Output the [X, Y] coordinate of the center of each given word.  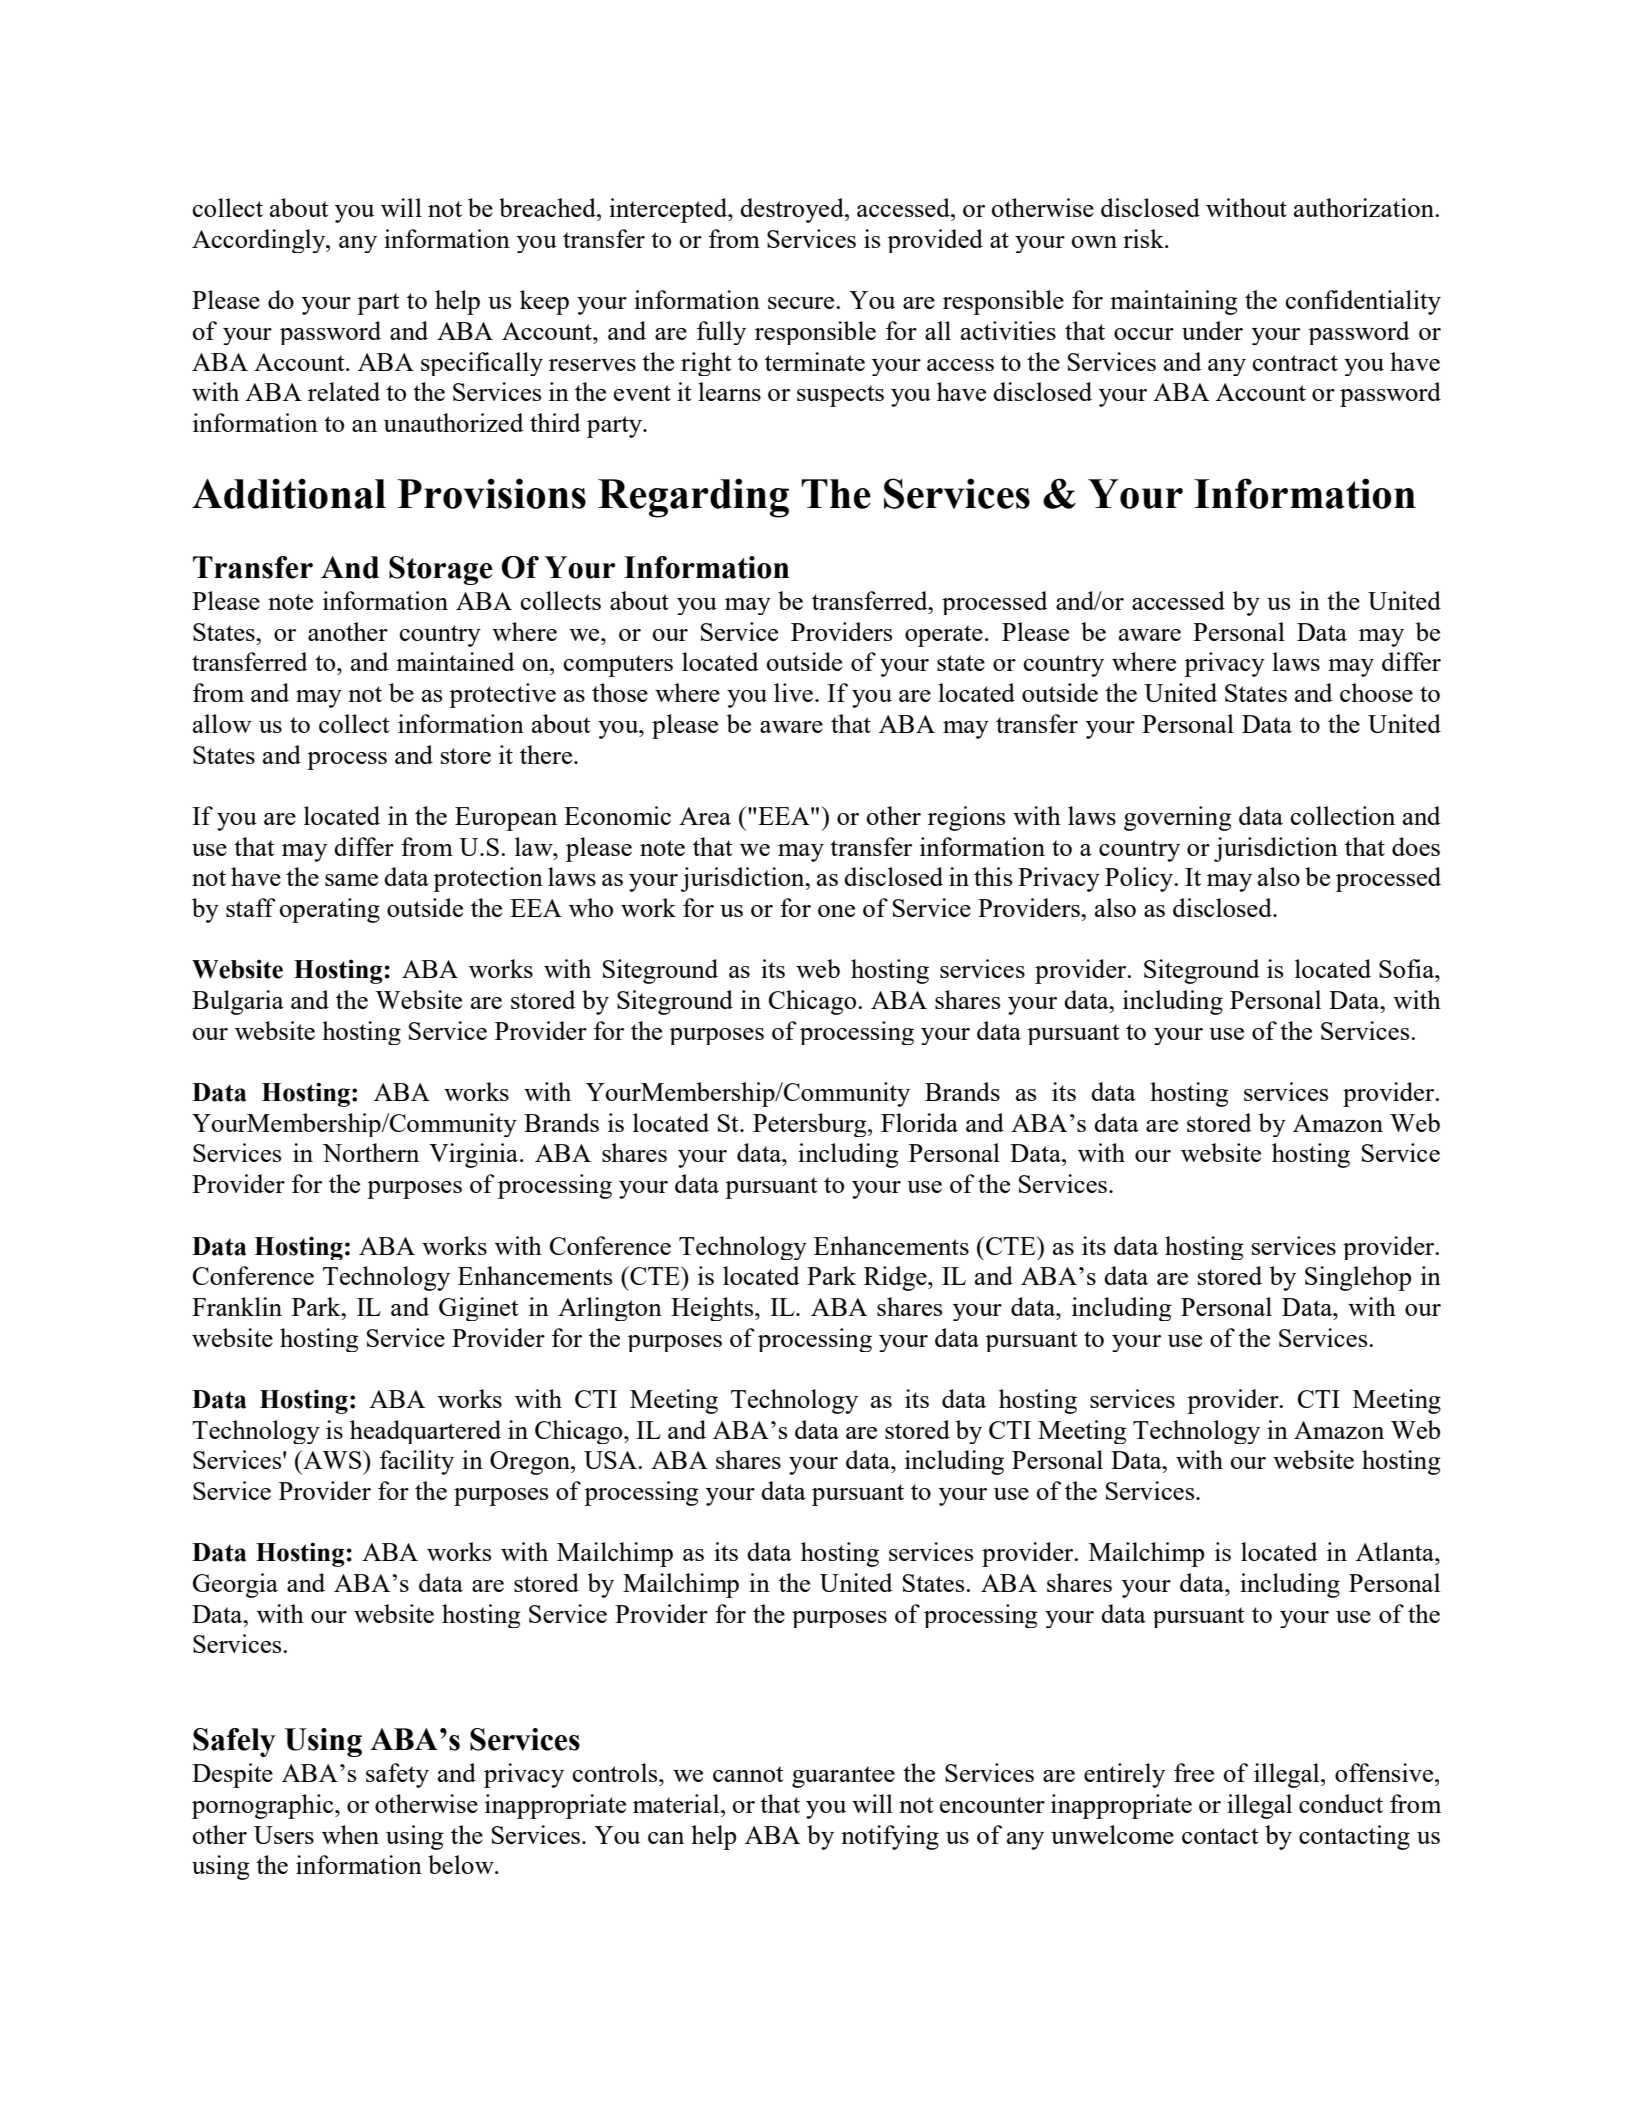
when [350, 1834]
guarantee [843, 1777]
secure [802, 303]
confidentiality [1363, 302]
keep [544, 302]
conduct [1341, 1803]
